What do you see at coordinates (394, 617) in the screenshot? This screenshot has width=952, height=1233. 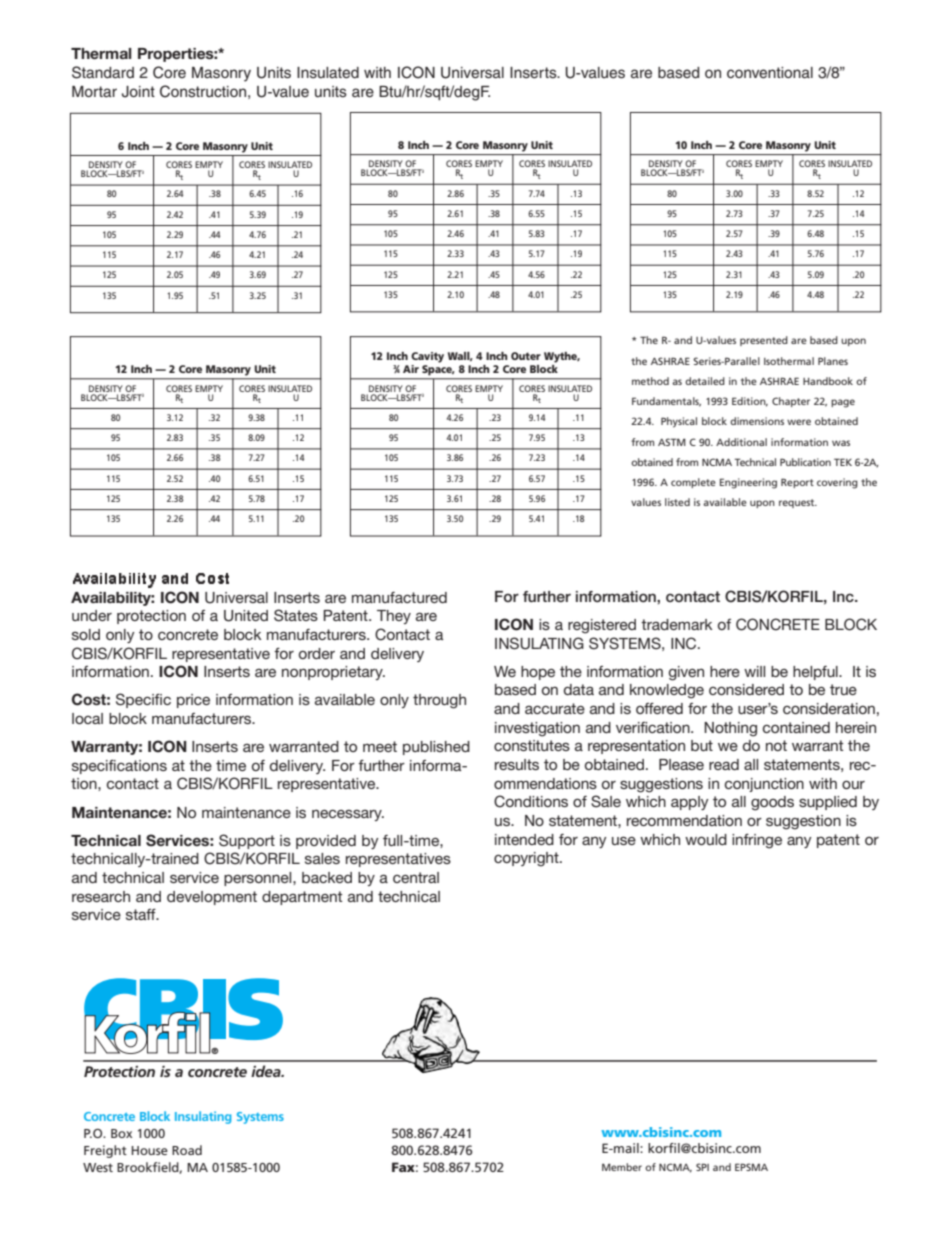 I see `They` at bounding box center [394, 617].
